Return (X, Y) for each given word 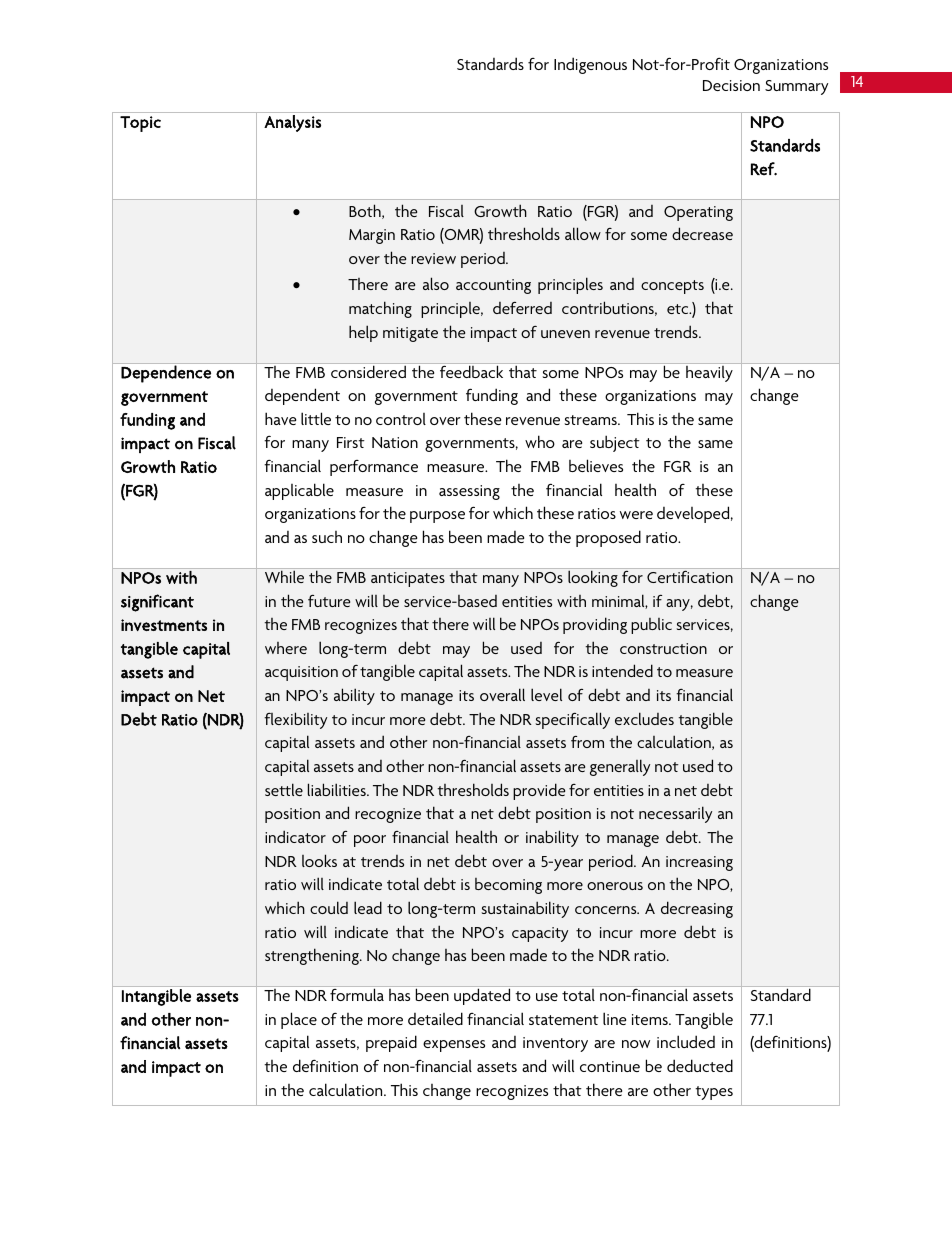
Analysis (292, 123)
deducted (700, 1065)
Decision (731, 85)
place (299, 1020)
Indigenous (590, 65)
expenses (454, 1046)
